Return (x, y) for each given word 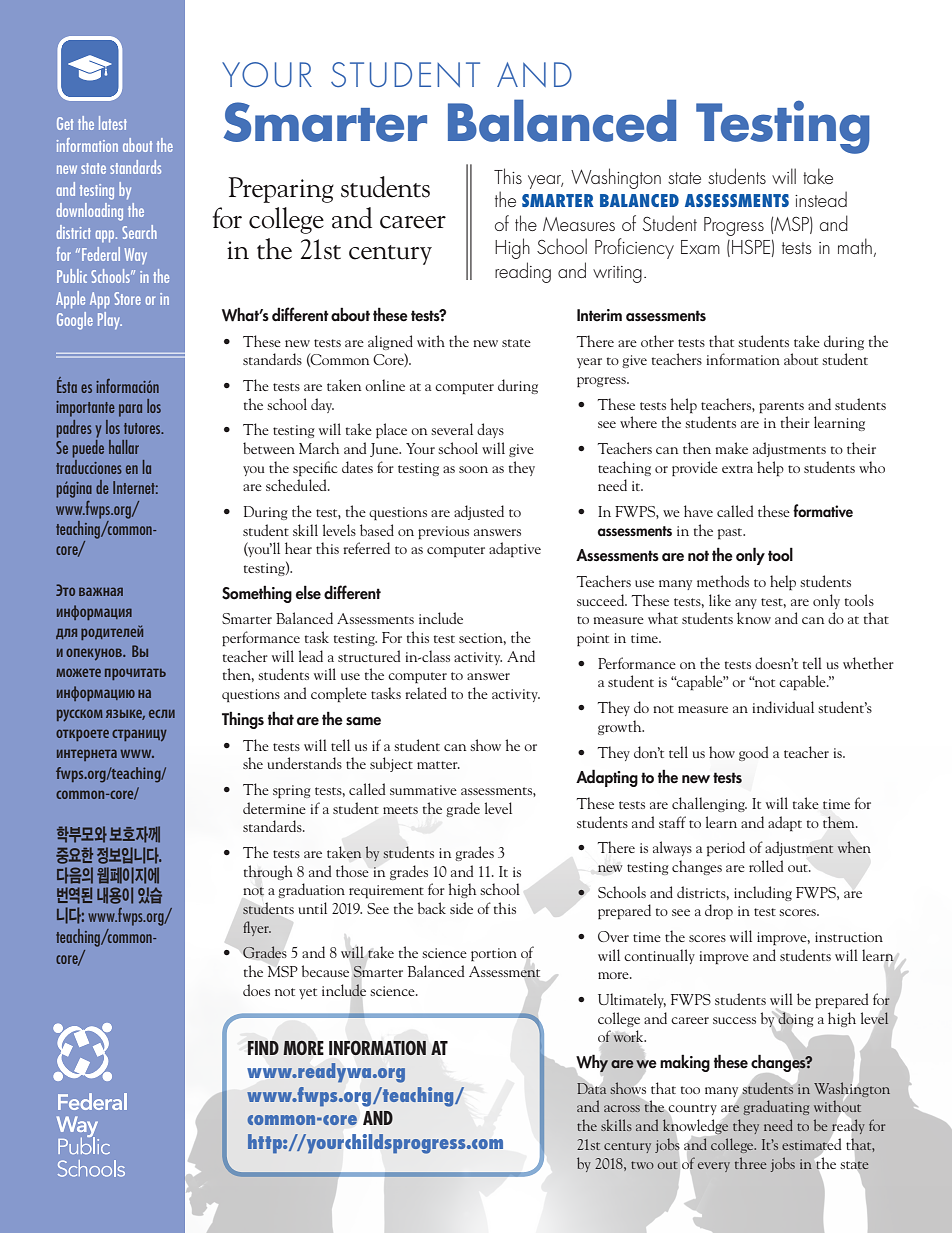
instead (821, 199)
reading (523, 272)
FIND (263, 1048)
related (426, 693)
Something (257, 594)
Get (65, 123)
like (720, 600)
